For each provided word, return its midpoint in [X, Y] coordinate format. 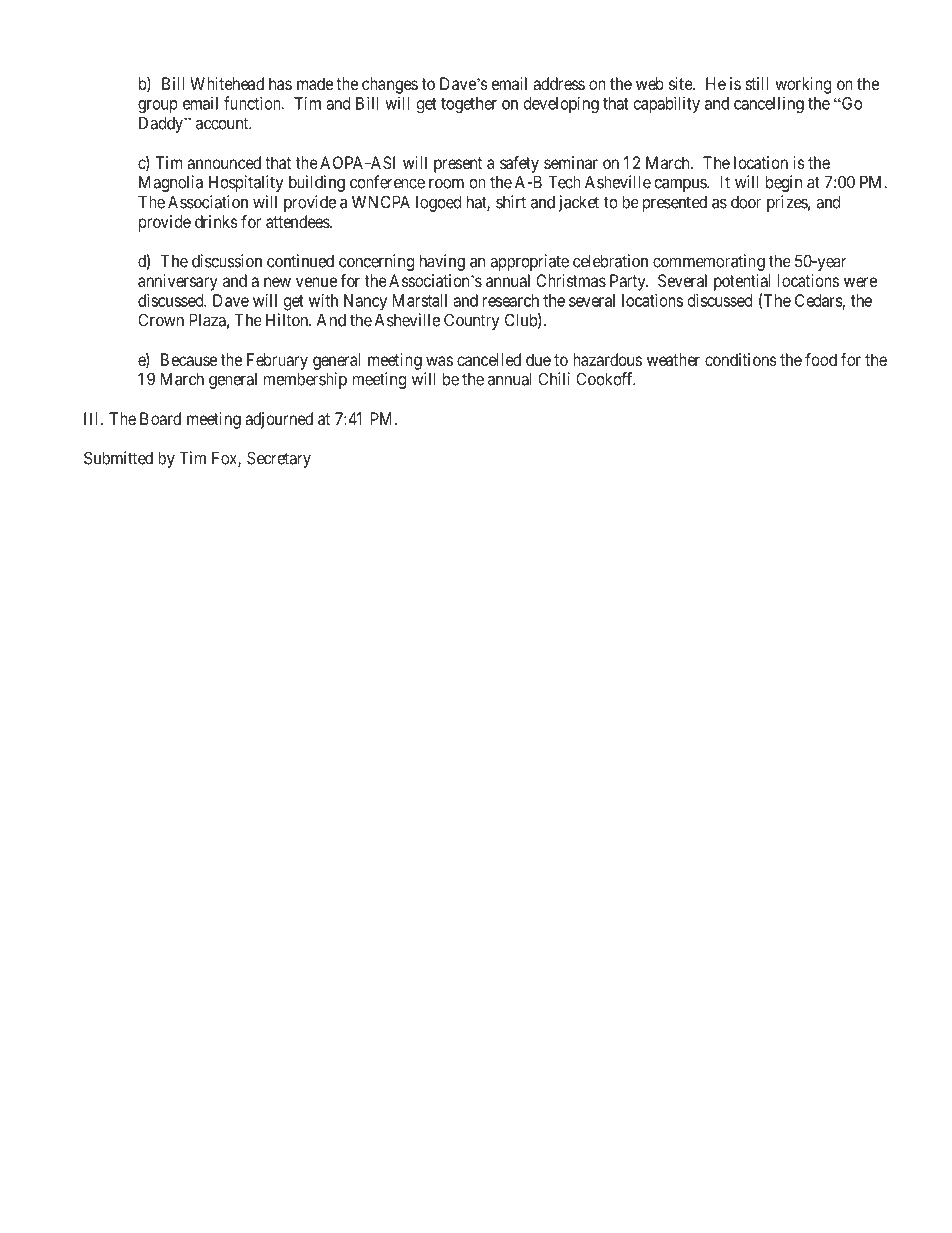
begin [784, 183]
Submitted [118, 458]
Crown [161, 320]
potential [742, 282]
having [442, 262]
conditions [741, 359]
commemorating [709, 262]
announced [224, 162]
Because [189, 359]
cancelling [769, 104]
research [511, 300]
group [158, 106]
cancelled [489, 359]
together [469, 105]
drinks [216, 221]
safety [519, 164]
